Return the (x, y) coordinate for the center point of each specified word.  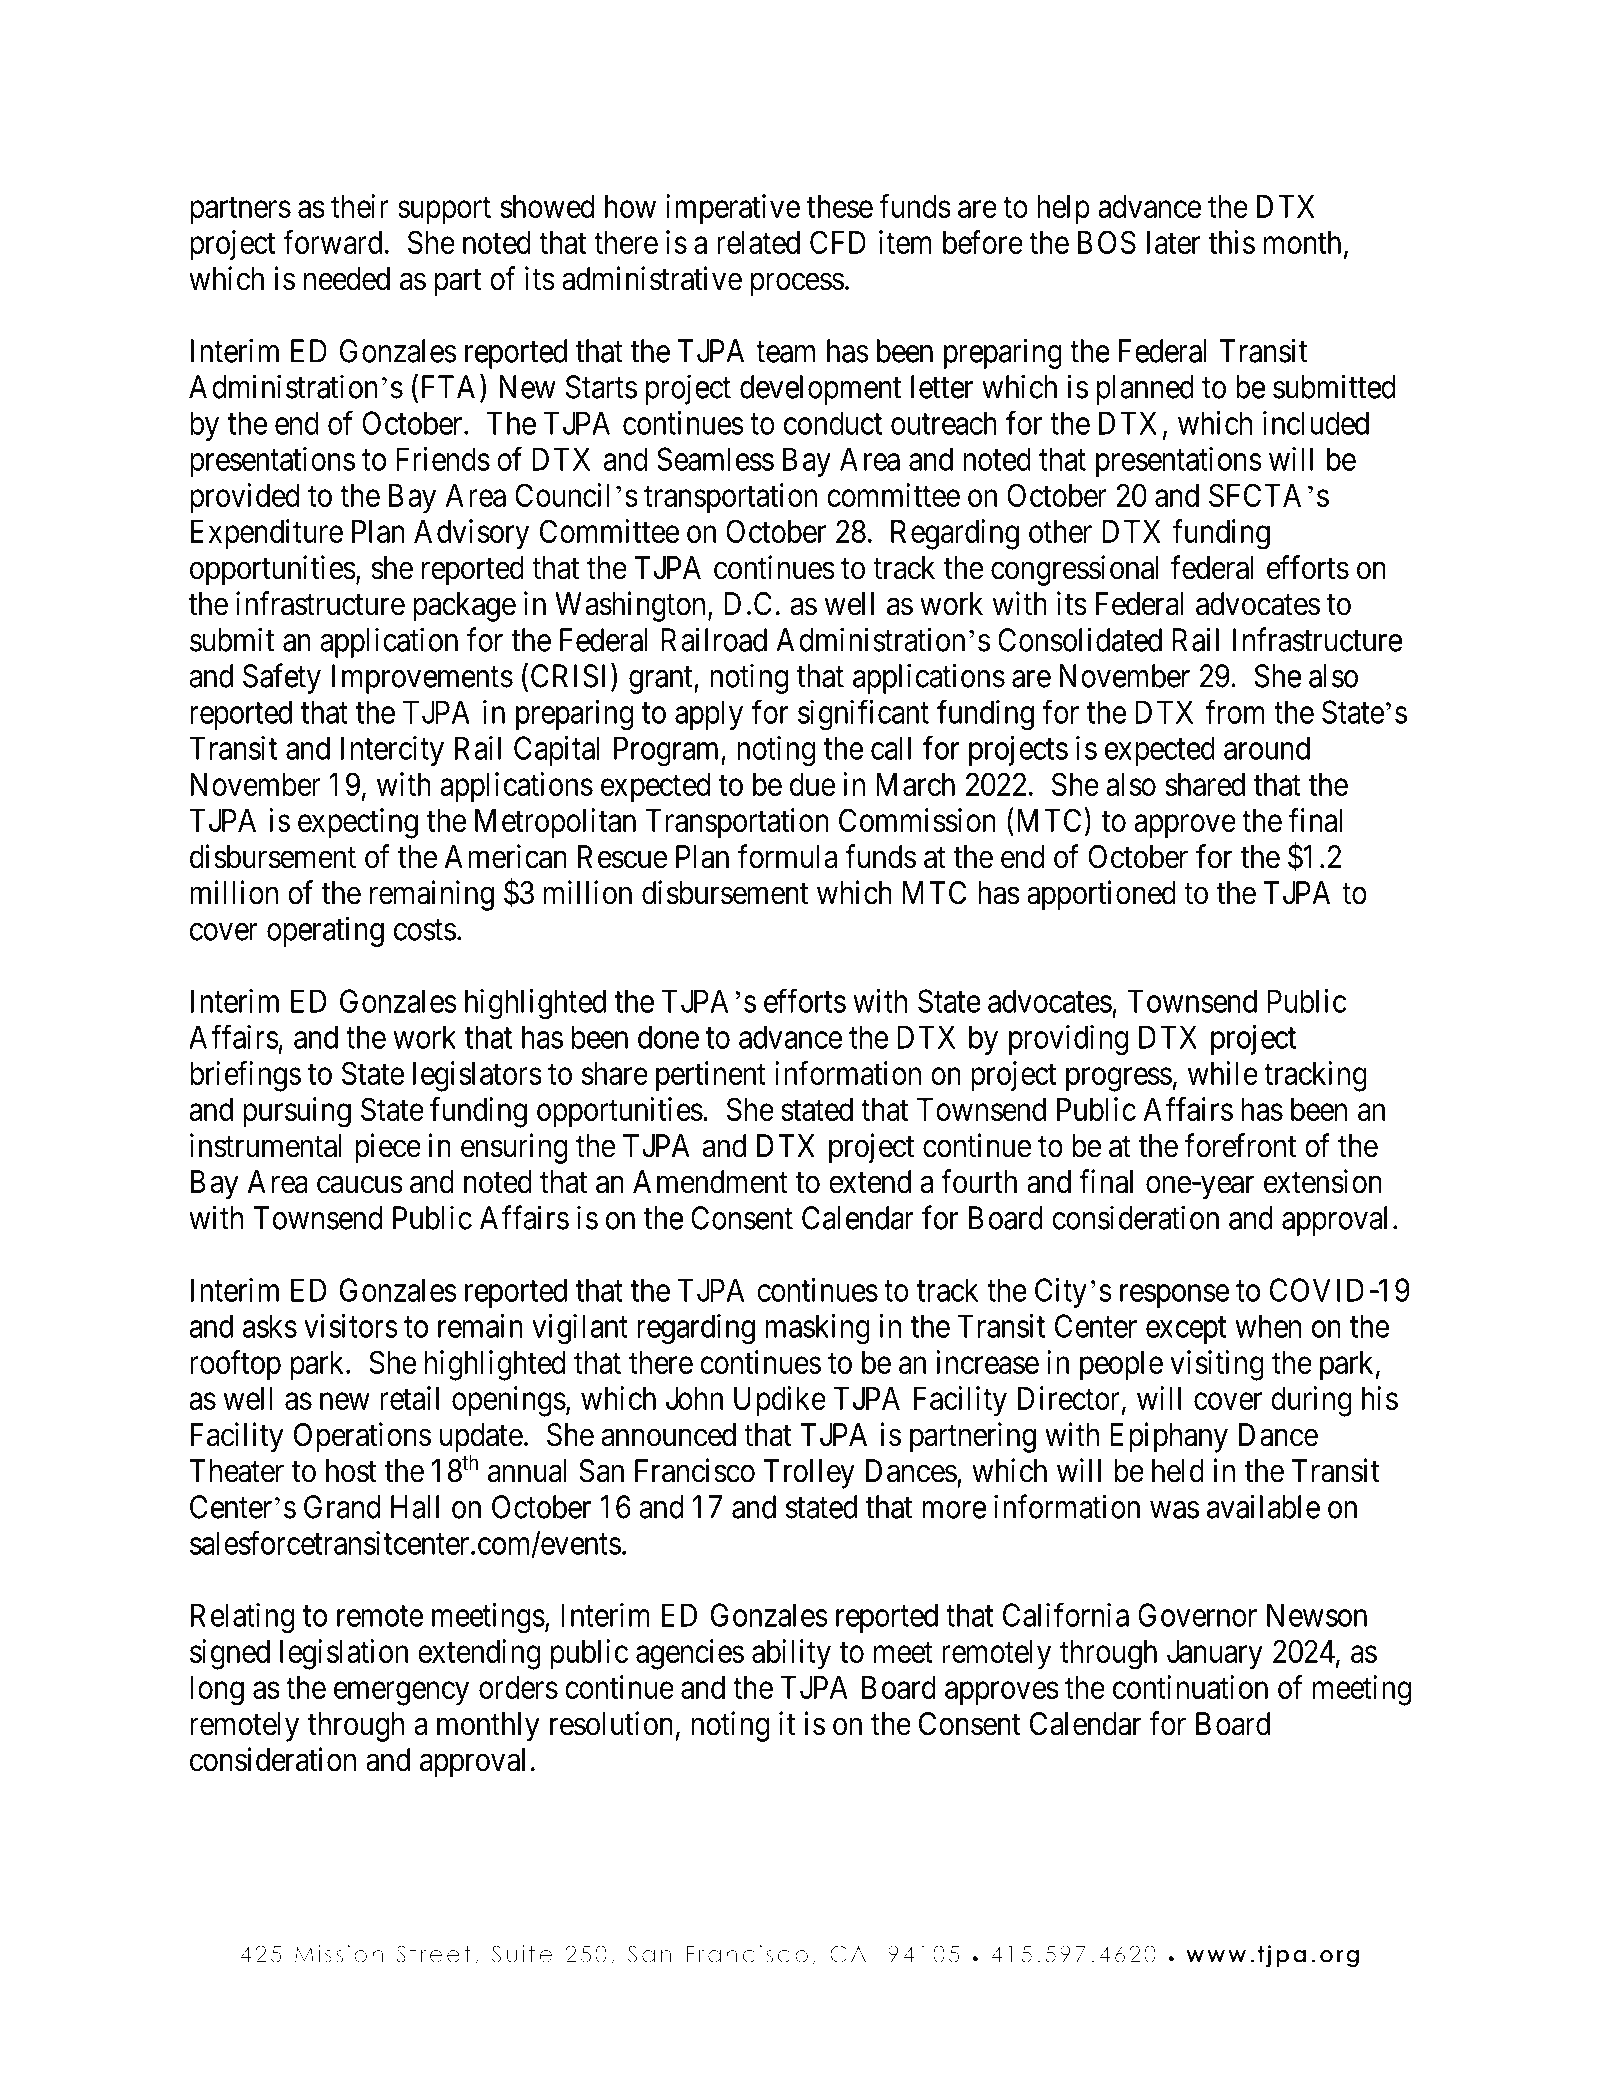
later (1173, 242)
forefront (1240, 1145)
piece (388, 1148)
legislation (344, 1654)
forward (332, 242)
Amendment (710, 1182)
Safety (282, 678)
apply (709, 715)
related (758, 242)
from (1235, 712)
